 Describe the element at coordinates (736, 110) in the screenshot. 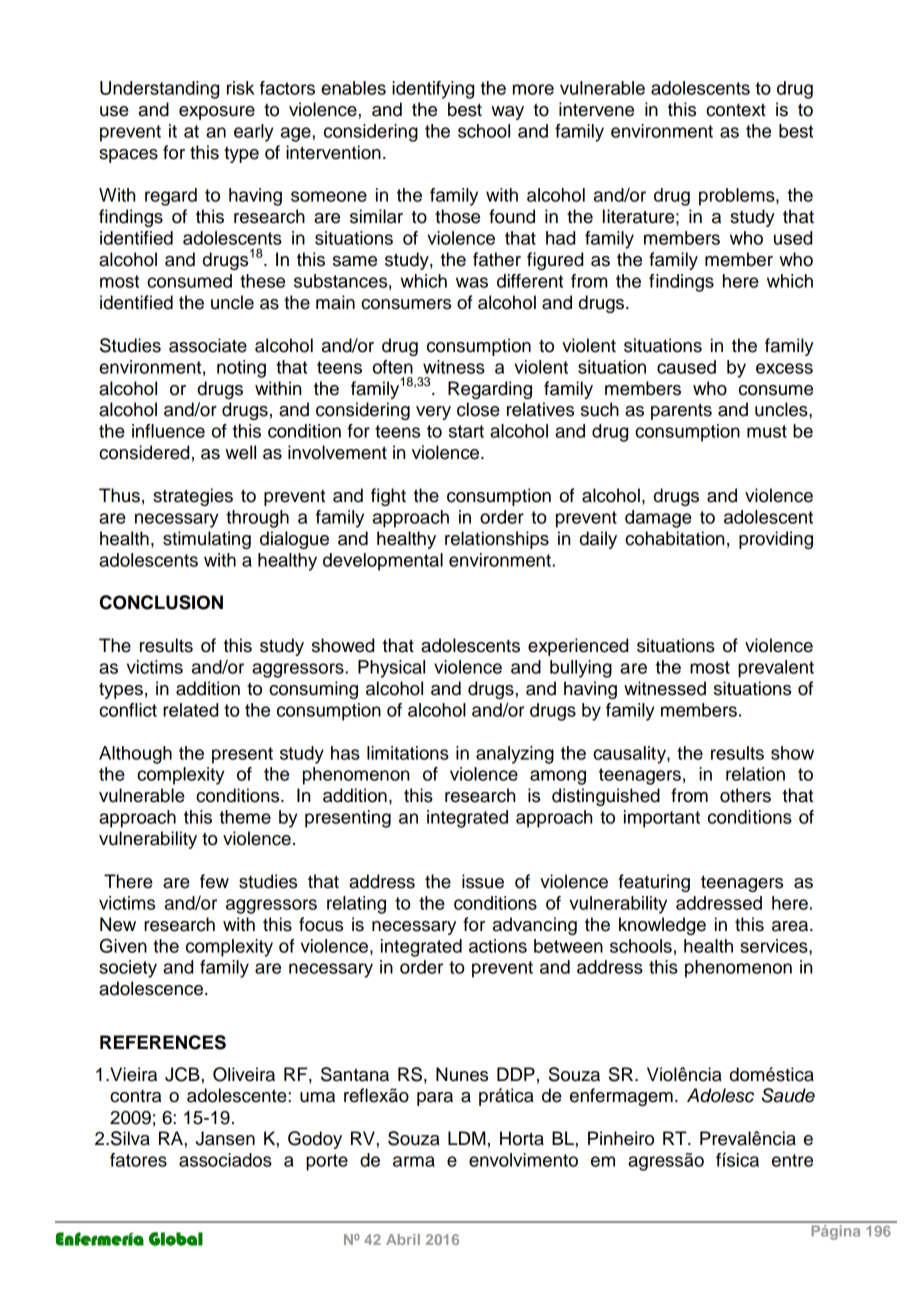

I see `context` at that location.
